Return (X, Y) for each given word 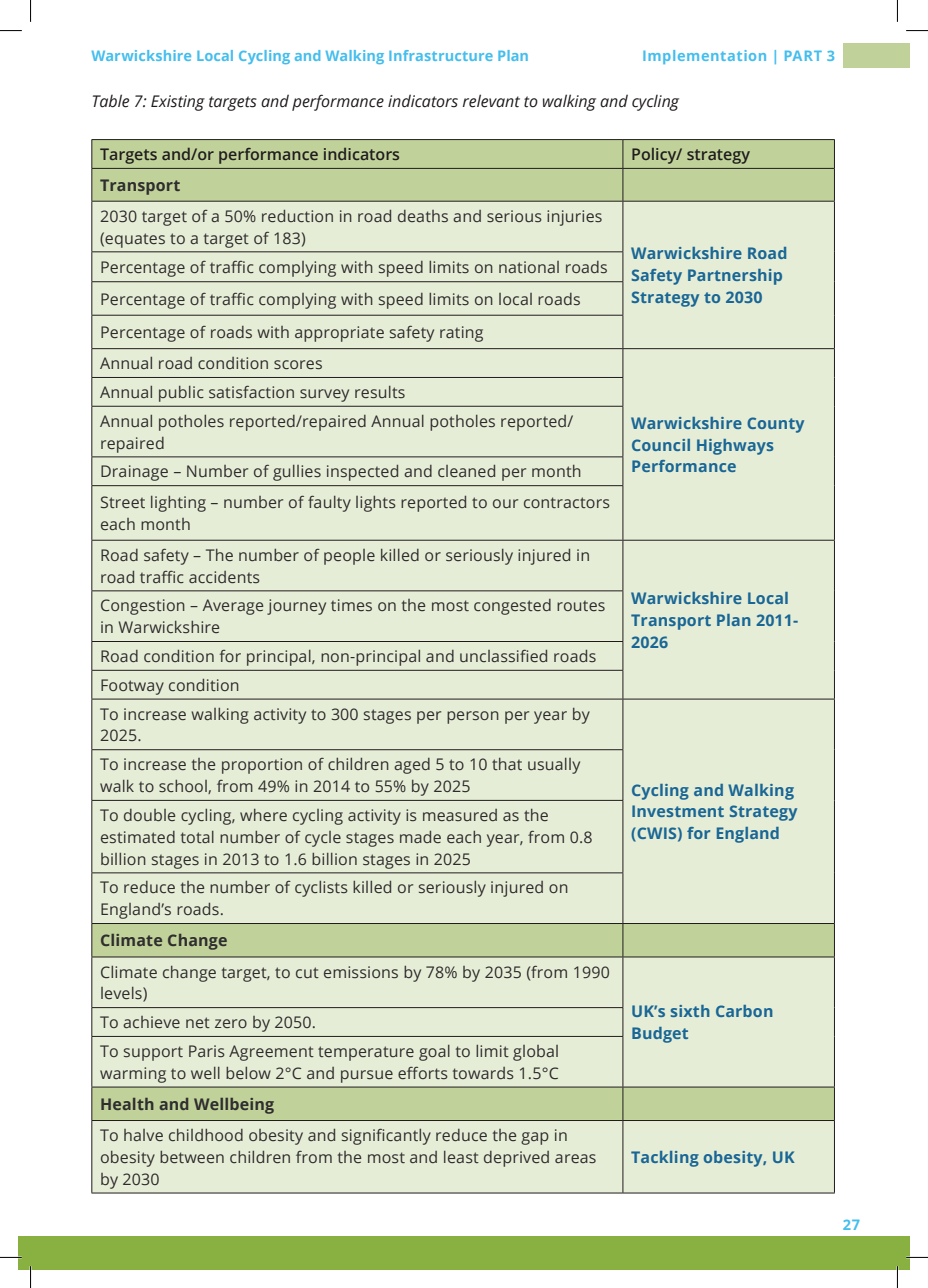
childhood (206, 1135)
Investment (678, 811)
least (461, 1157)
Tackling (665, 1159)
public (181, 394)
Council (661, 445)
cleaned (466, 471)
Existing (178, 103)
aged (412, 766)
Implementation (704, 57)
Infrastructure (441, 55)
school (184, 787)
